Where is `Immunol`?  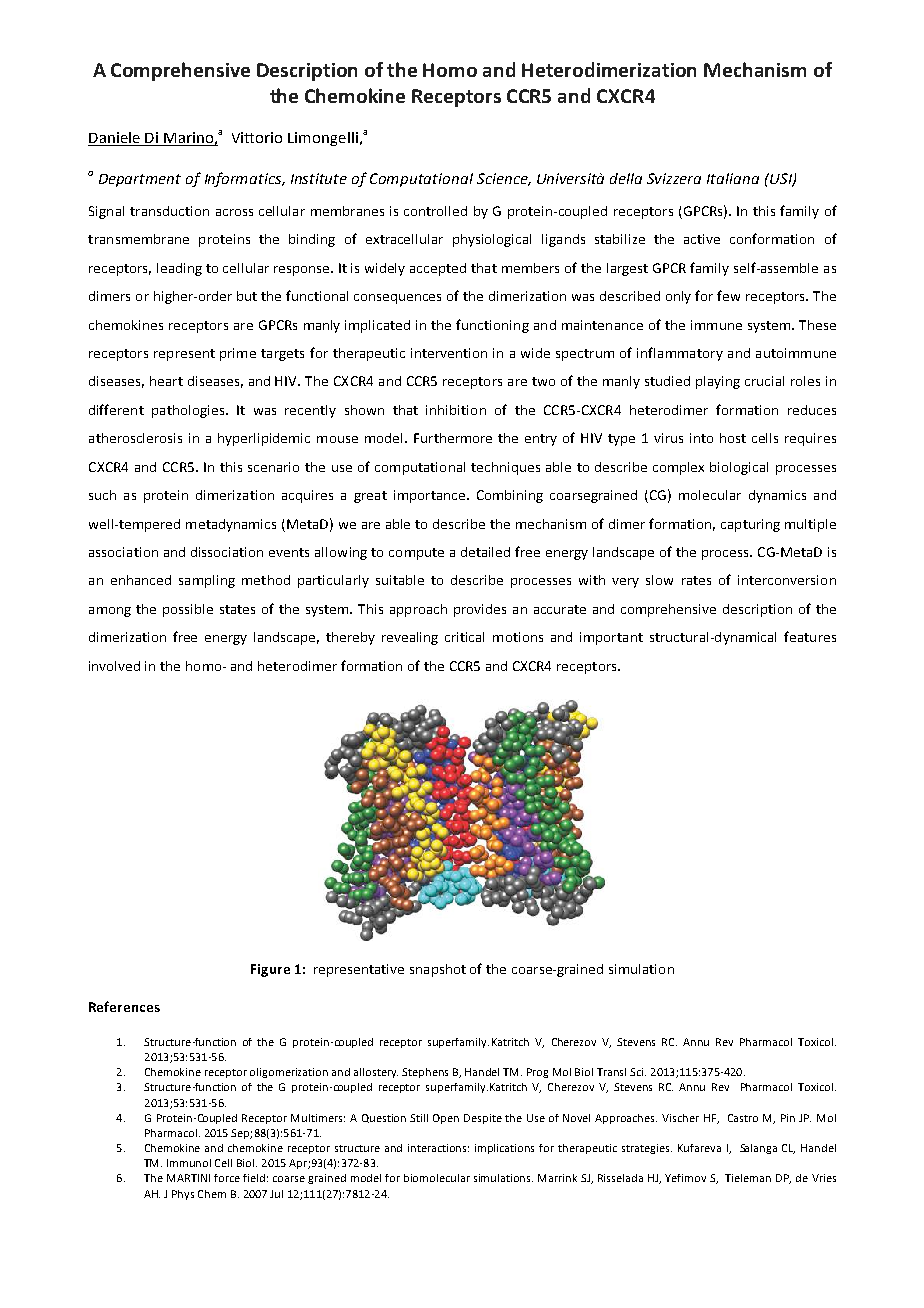 Immunol is located at coordinates (189, 1163).
